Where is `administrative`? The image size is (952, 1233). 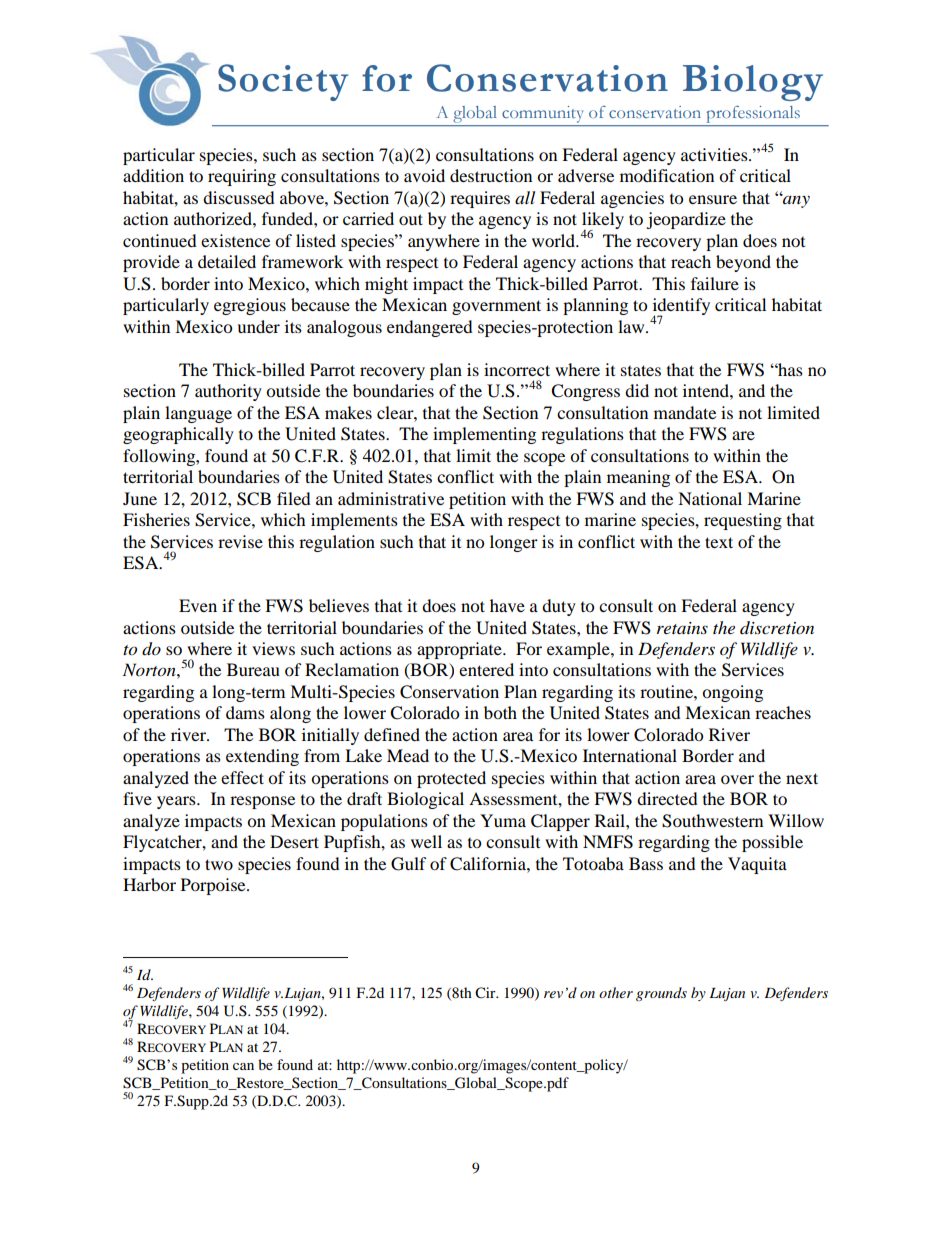
administrative is located at coordinates (391, 498).
